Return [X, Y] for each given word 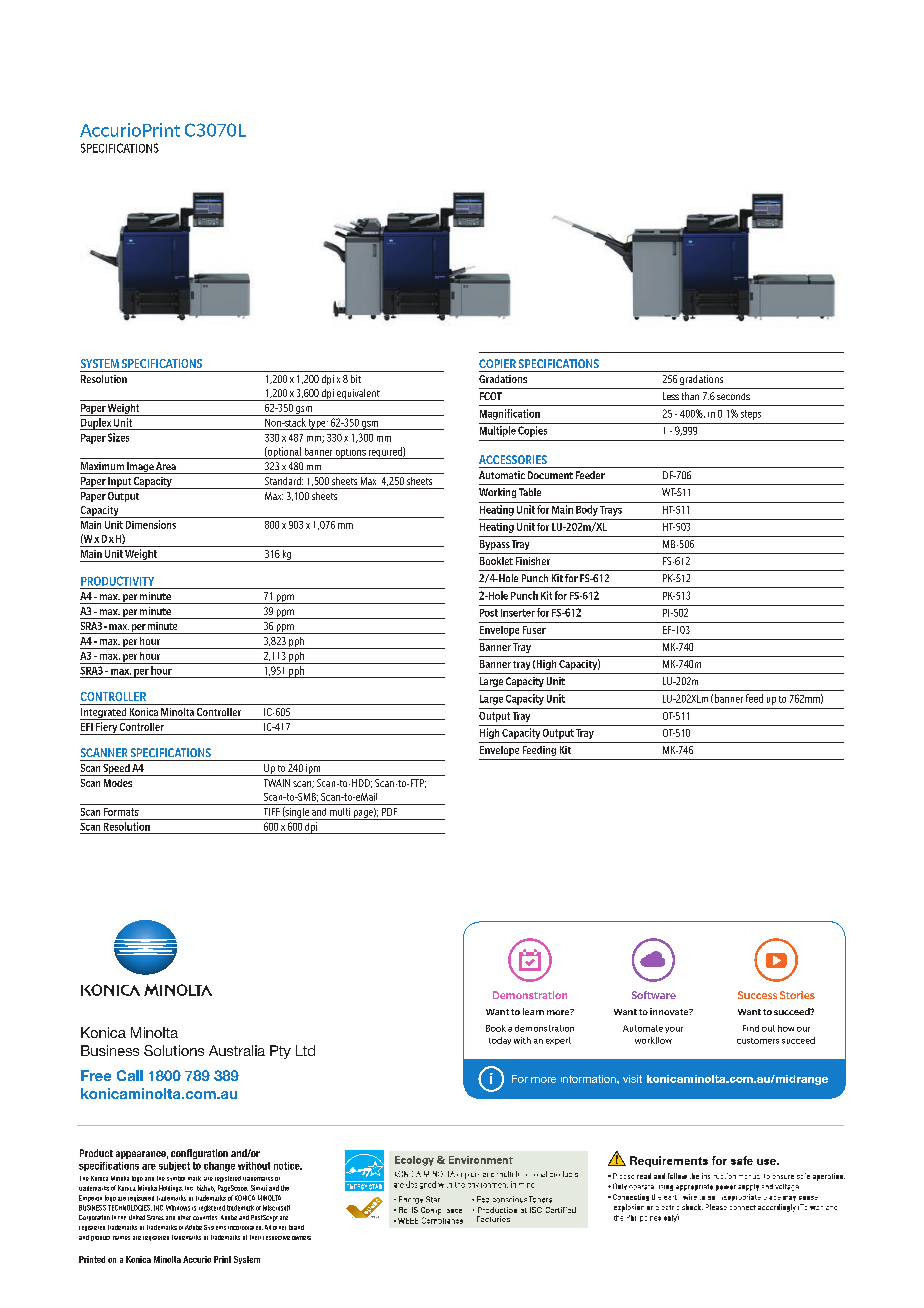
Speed [116, 770]
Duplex [96, 424]
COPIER [497, 363]
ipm [313, 770]
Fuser [534, 630]
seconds [733, 396]
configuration [199, 1154]
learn [533, 1011]
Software [654, 995]
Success [757, 995]
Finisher [533, 561]
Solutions [174, 1050]
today [500, 1041]
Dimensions [151, 524]
